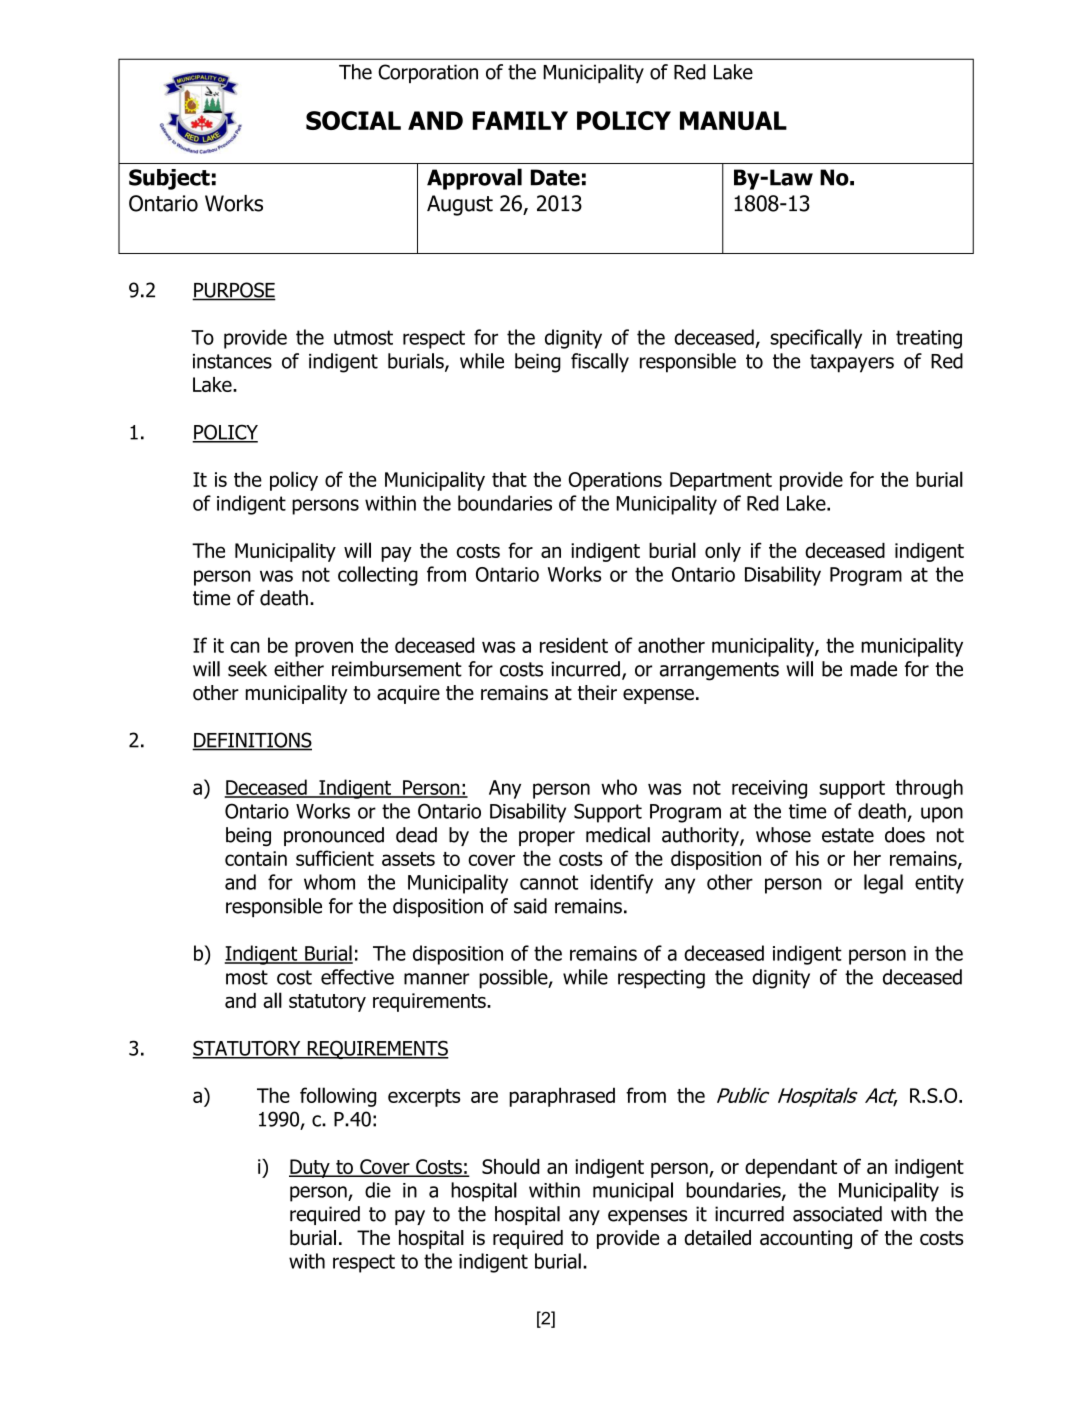 The width and height of the screenshot is (1092, 1413). What do you see at coordinates (574, 645) in the screenshot?
I see `resident` at bounding box center [574, 645].
